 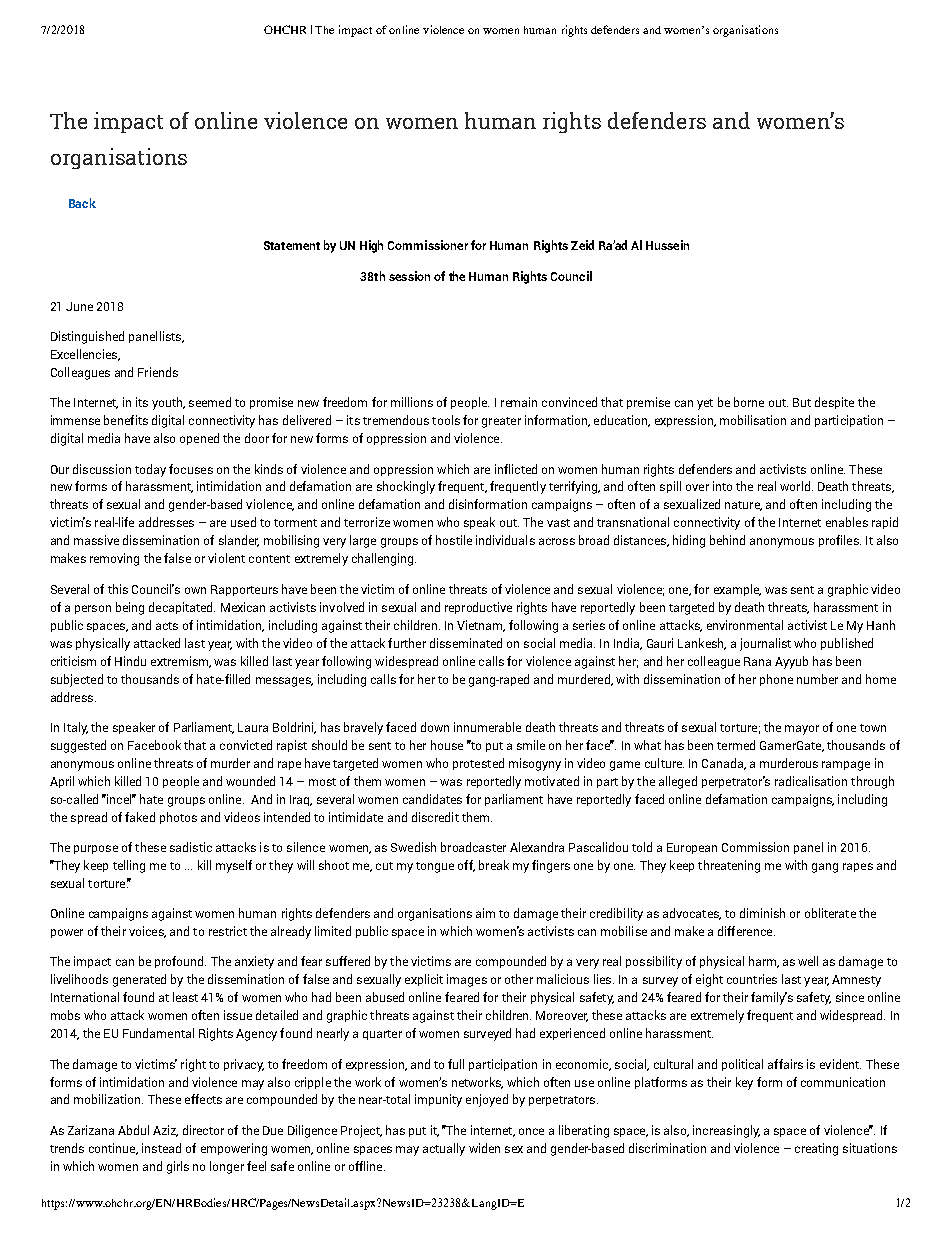 I want to click on sadistic, so click(x=191, y=847).
